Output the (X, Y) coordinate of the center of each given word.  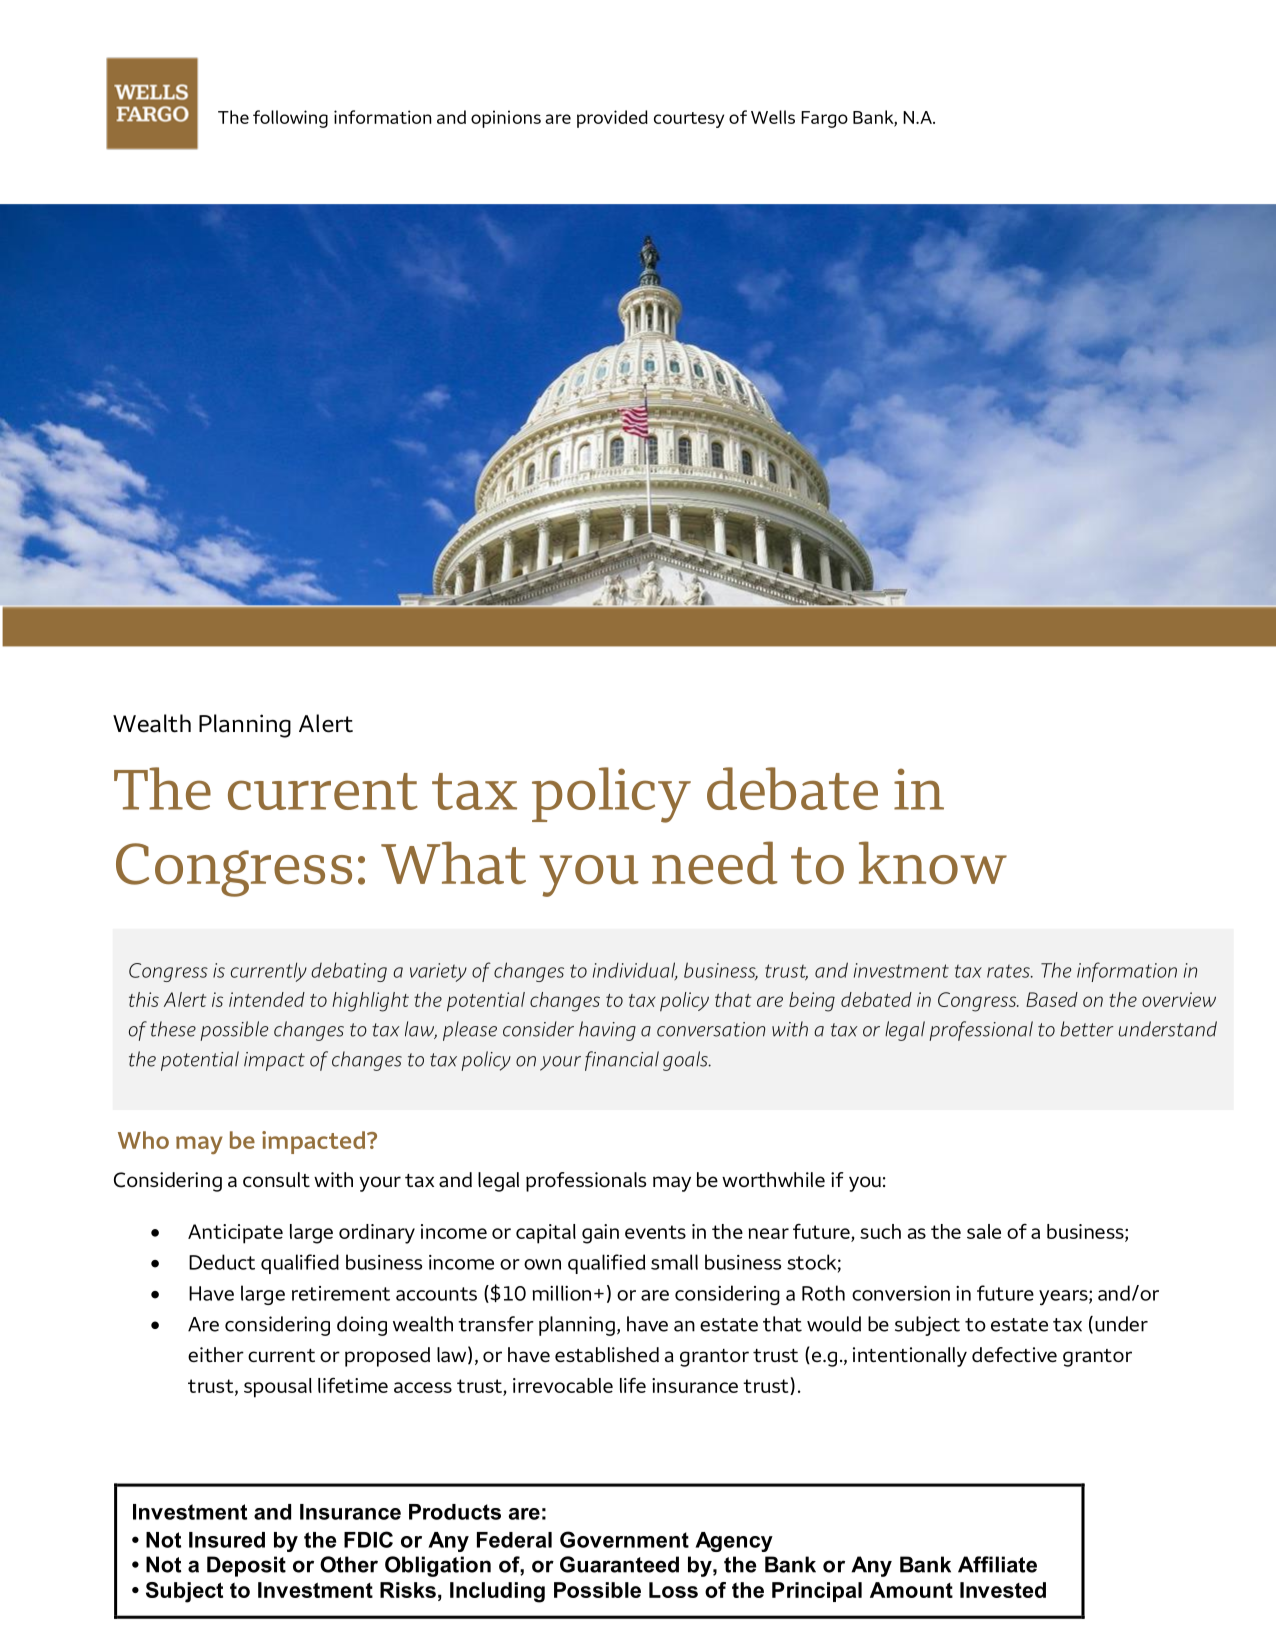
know (933, 862)
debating (349, 972)
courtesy (689, 120)
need (714, 862)
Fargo (824, 119)
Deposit (246, 1566)
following (290, 119)
